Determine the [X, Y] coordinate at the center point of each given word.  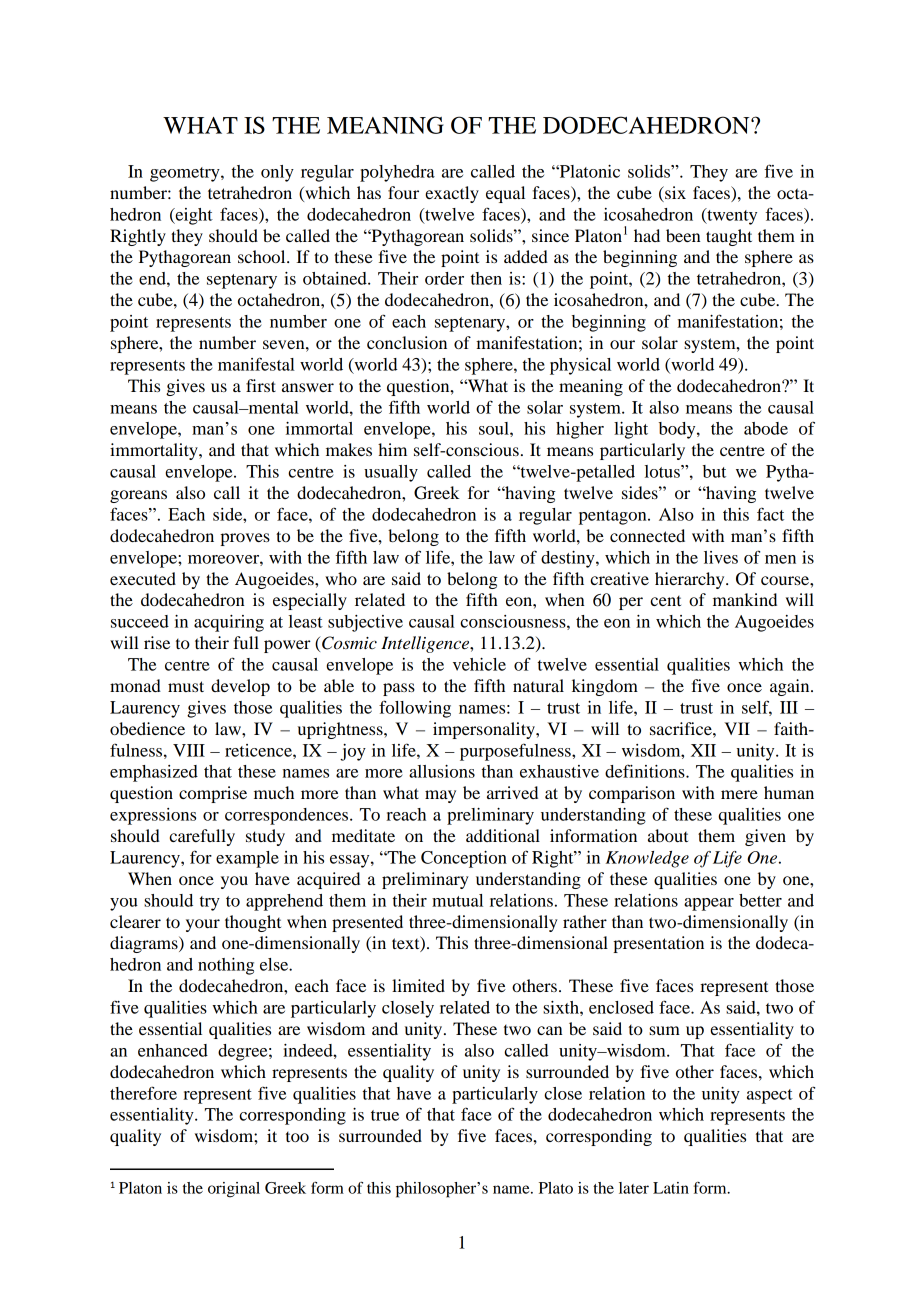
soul [495, 428]
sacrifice [682, 728]
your [203, 925]
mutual [457, 900]
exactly [452, 194]
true [385, 1115]
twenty [731, 216]
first [261, 385]
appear [709, 904]
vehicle [479, 664]
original [234, 1190]
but [714, 471]
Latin [671, 1188]
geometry [186, 174]
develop [240, 687]
